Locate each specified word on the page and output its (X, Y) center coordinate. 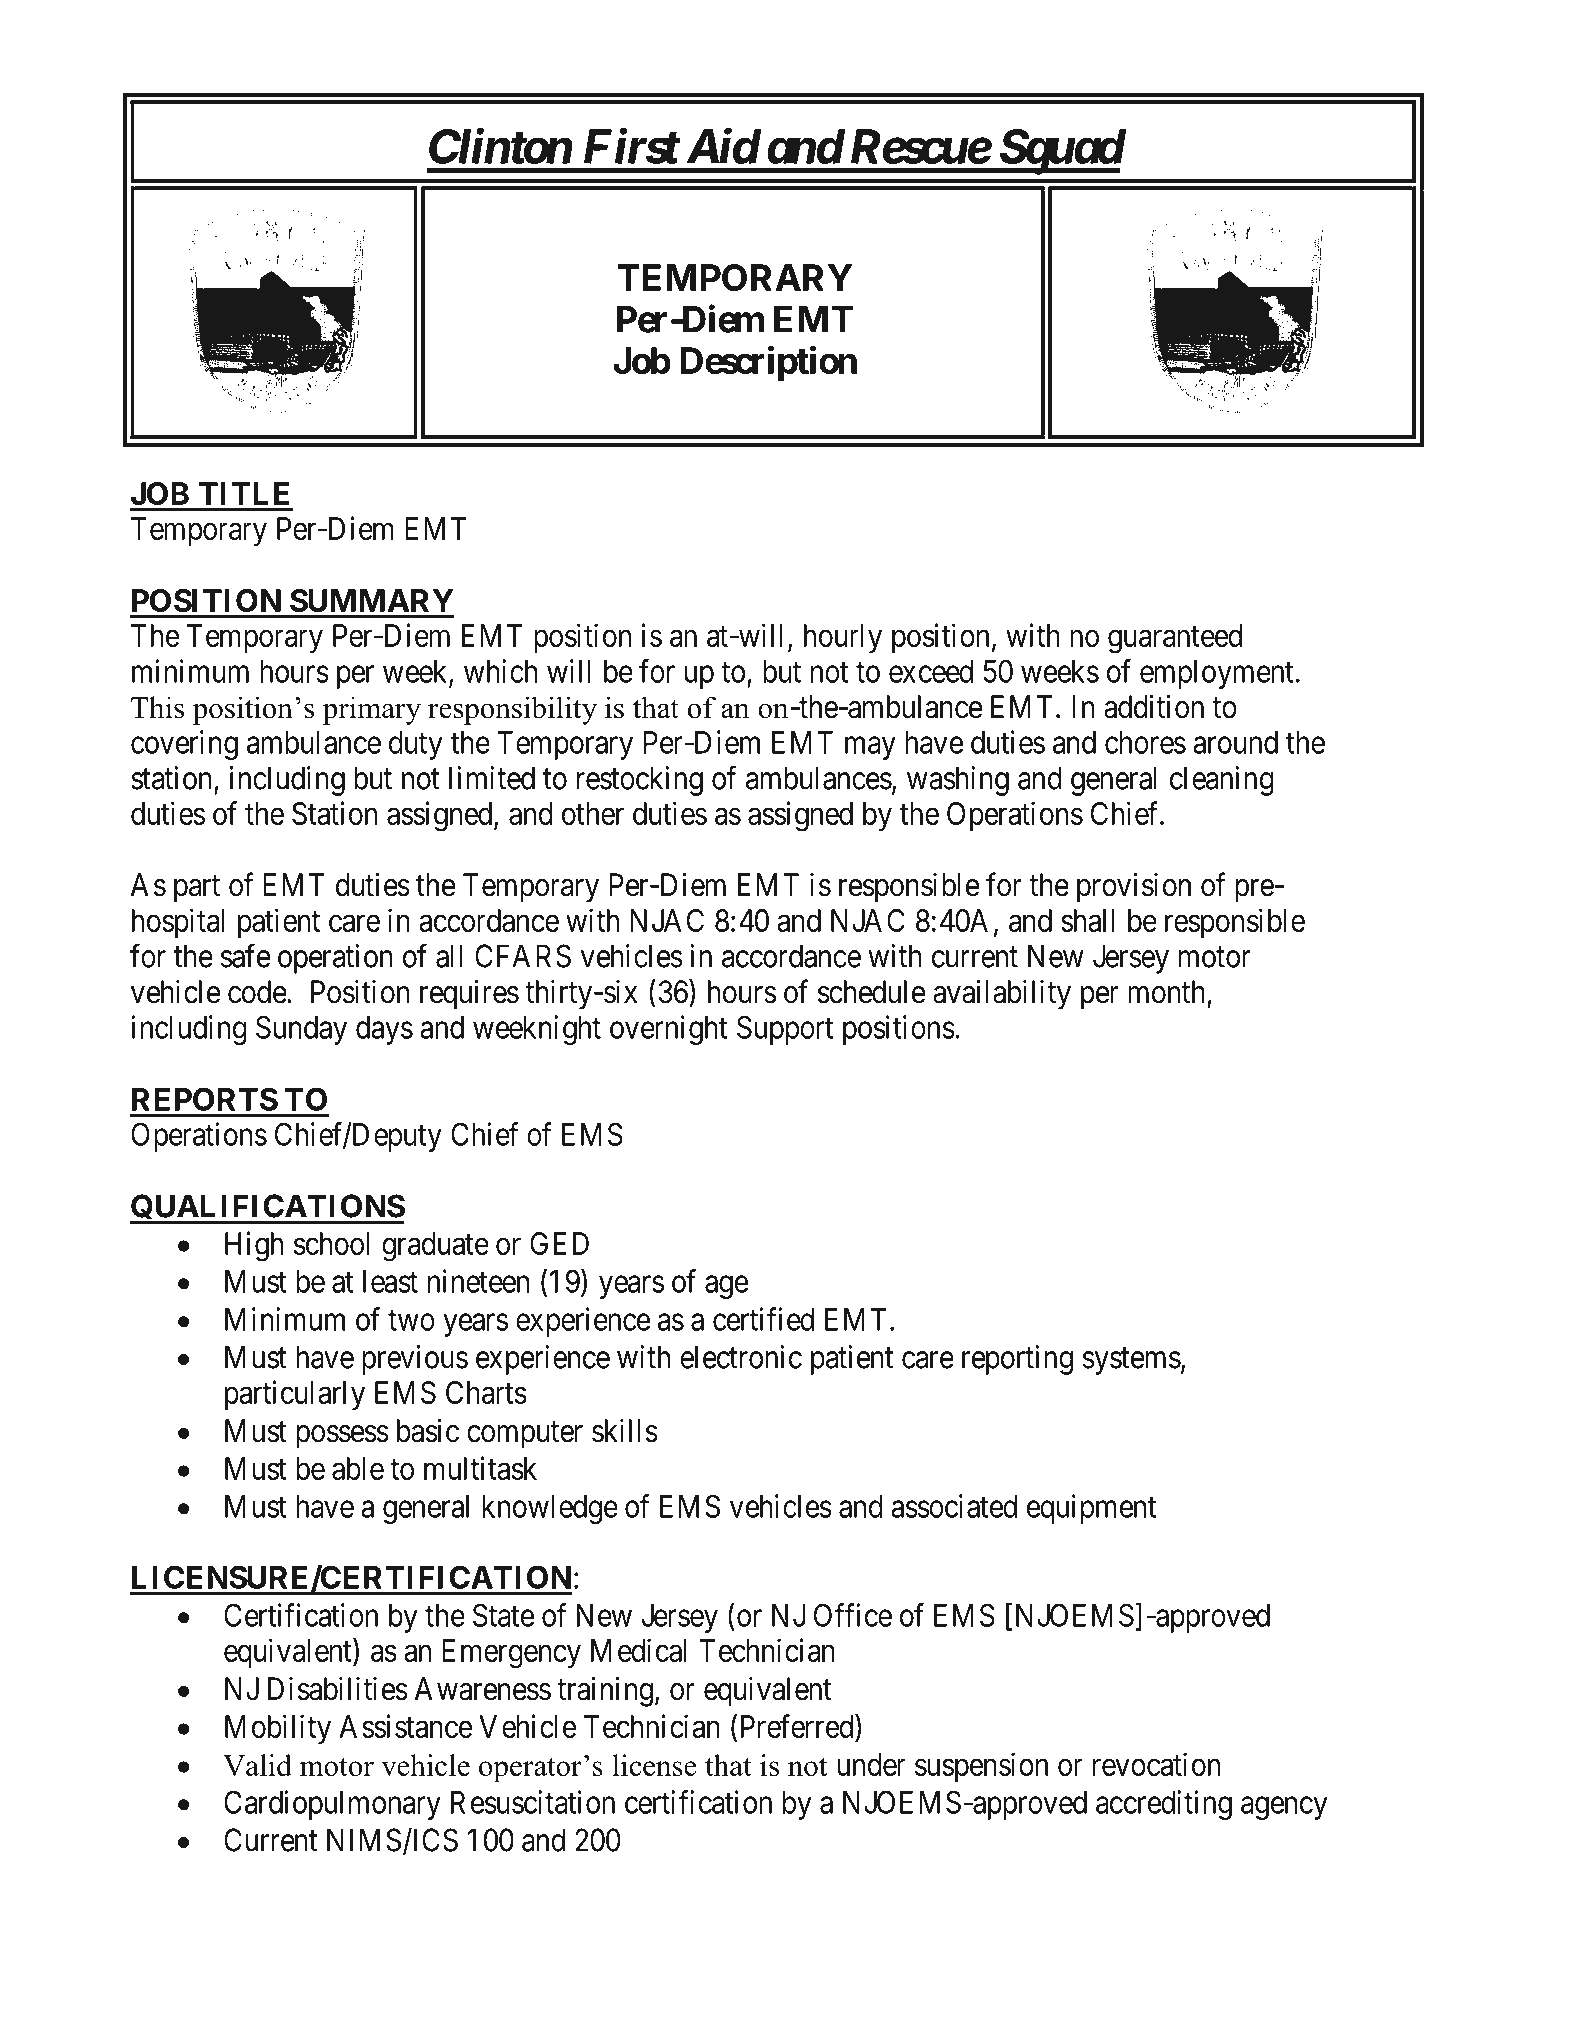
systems (1132, 1361)
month (1166, 992)
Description (768, 363)
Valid (257, 1765)
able (358, 1468)
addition (1154, 706)
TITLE (244, 493)
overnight (668, 1030)
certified (763, 1319)
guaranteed (1175, 639)
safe (245, 956)
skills (625, 1431)
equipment (1091, 1509)
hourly (843, 638)
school (331, 1243)
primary (371, 710)
